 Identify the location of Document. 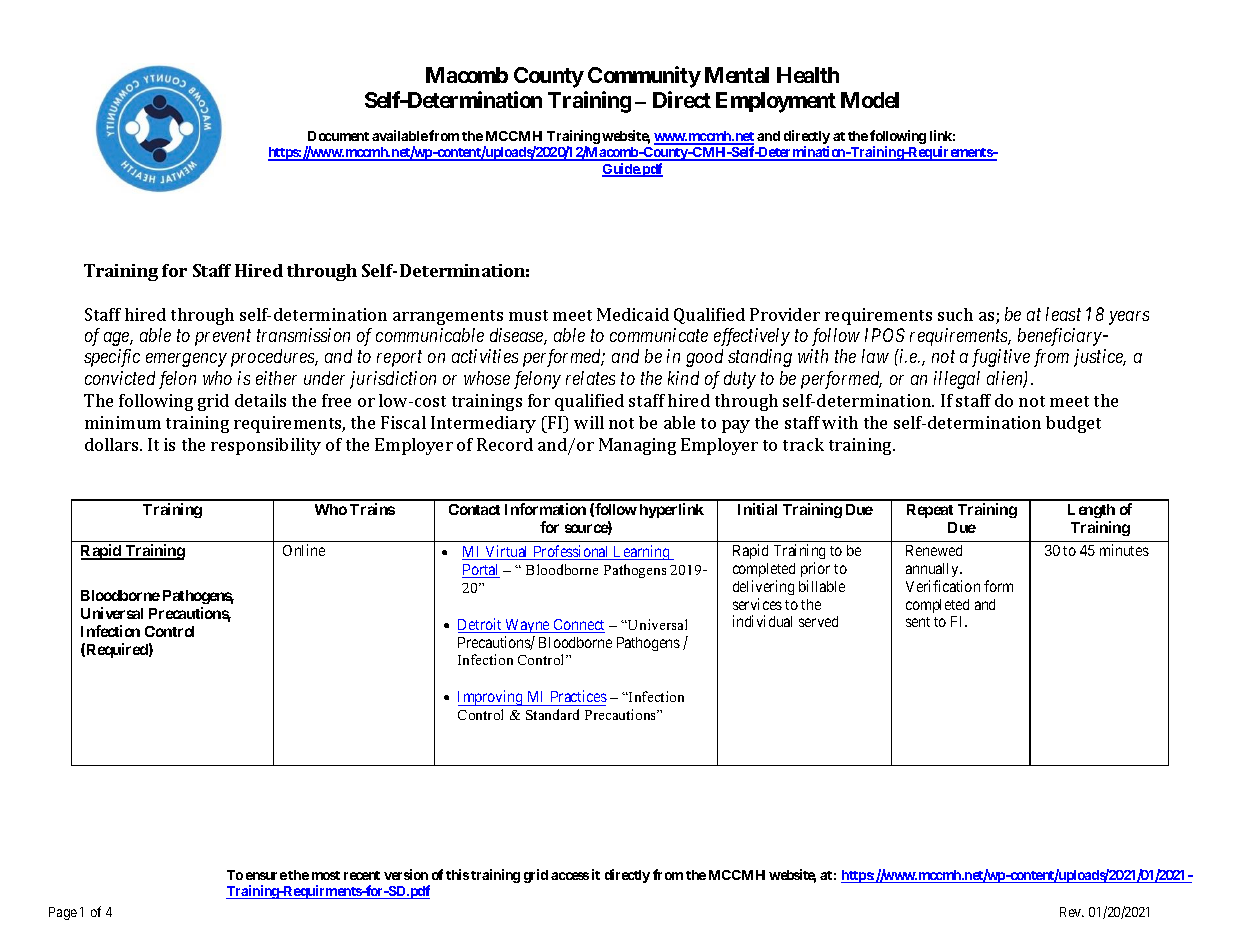
(338, 136).
